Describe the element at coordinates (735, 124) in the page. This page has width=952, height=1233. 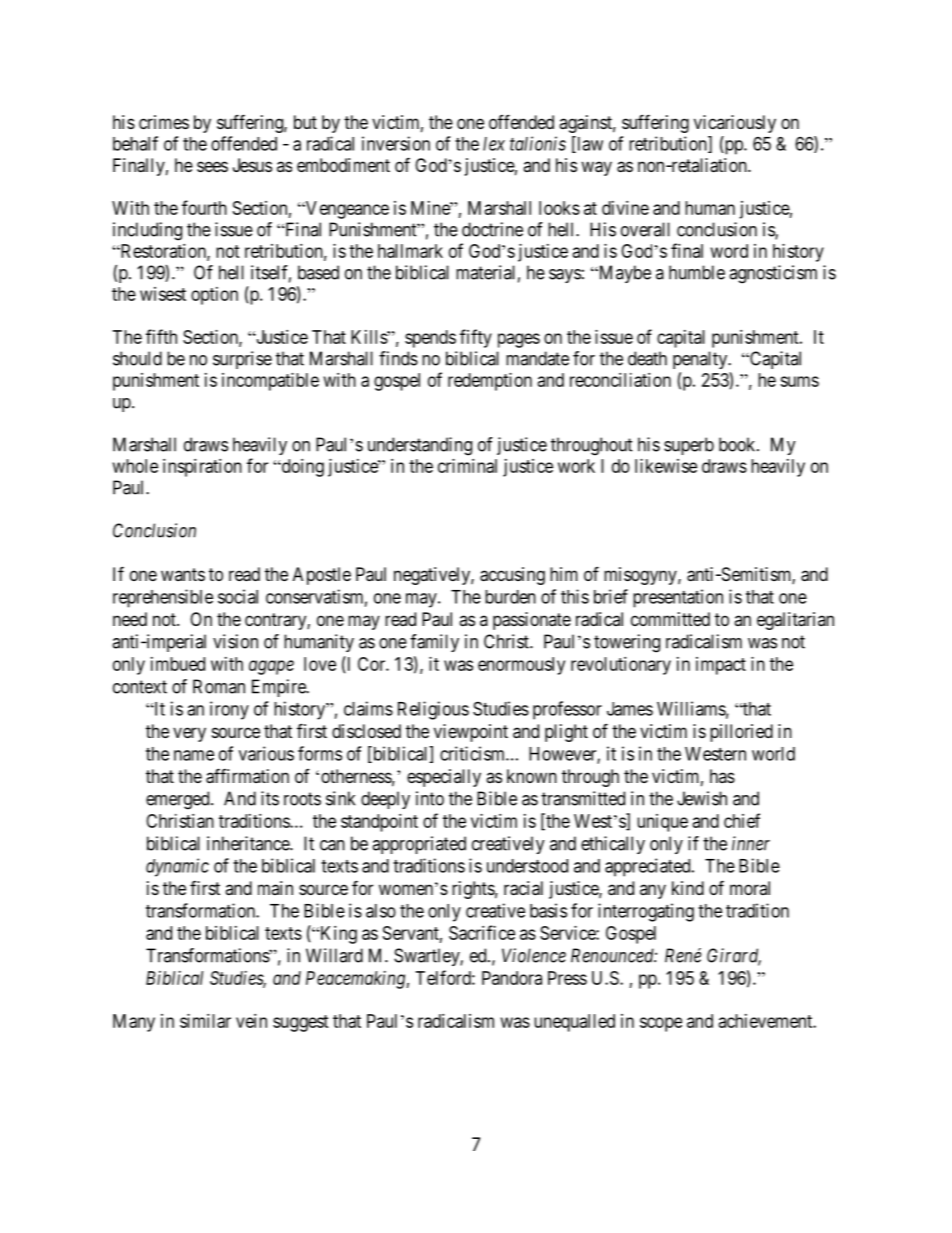
I see `vicariously` at that location.
